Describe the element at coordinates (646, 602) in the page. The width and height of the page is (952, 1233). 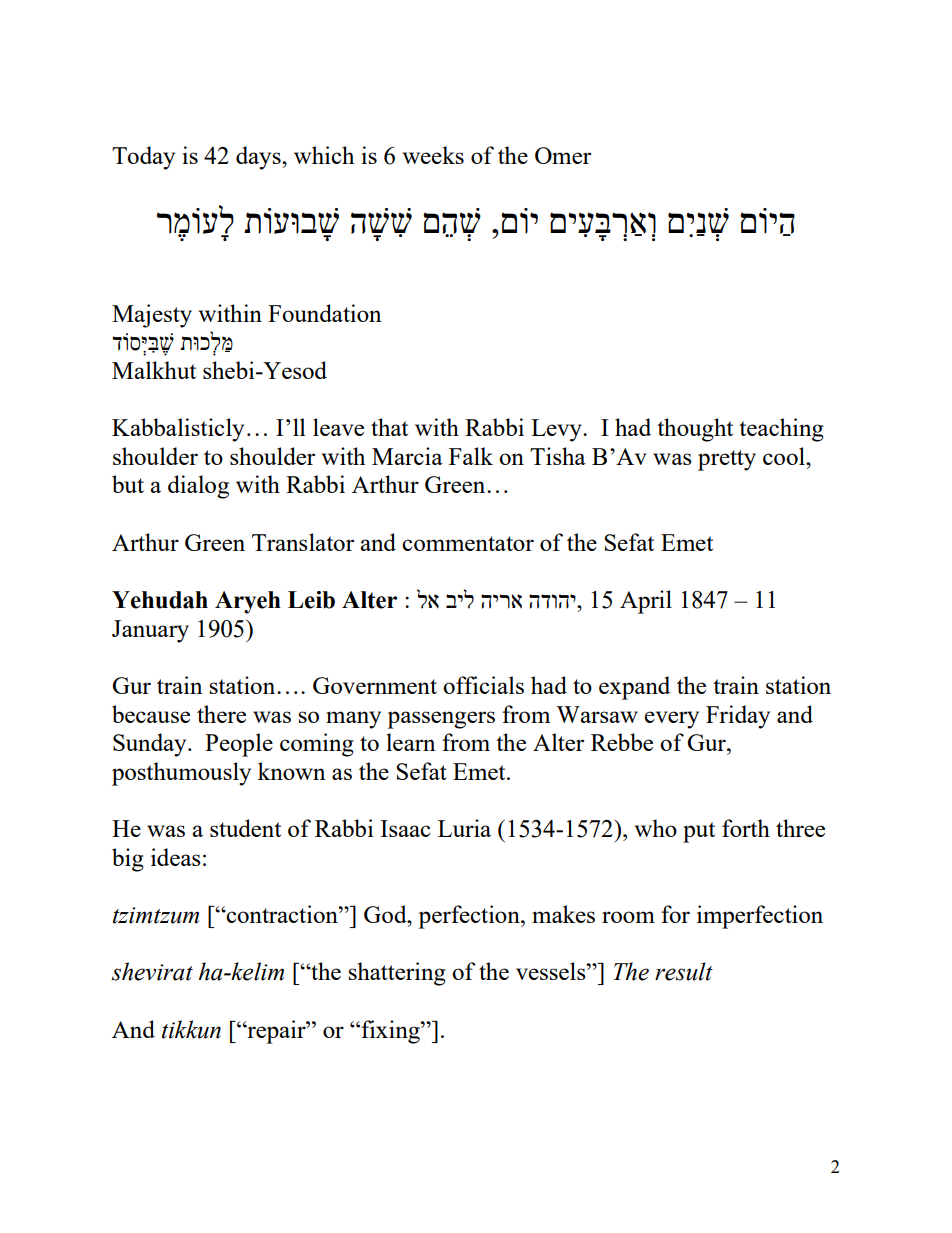
I see `April` at that location.
